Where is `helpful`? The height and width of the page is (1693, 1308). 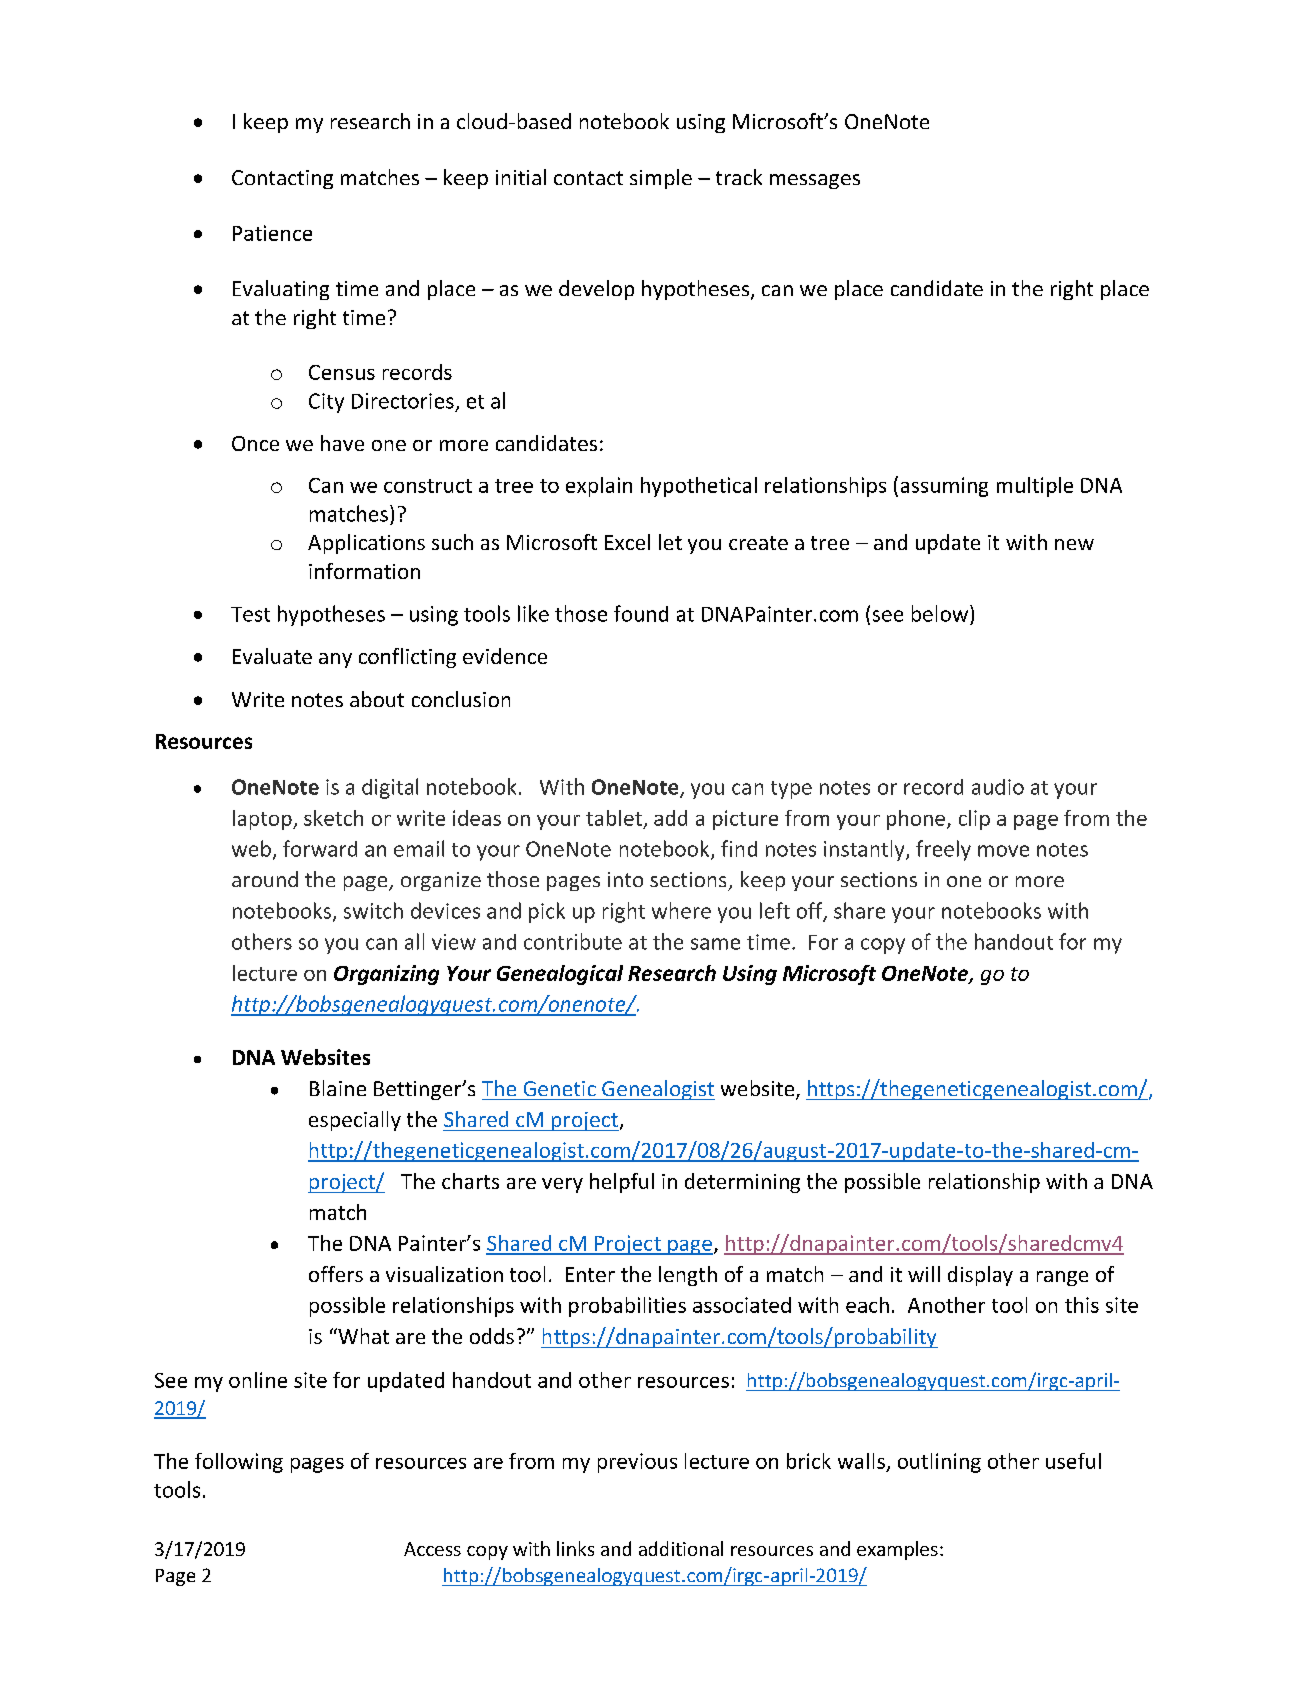
helpful is located at coordinates (622, 1183).
